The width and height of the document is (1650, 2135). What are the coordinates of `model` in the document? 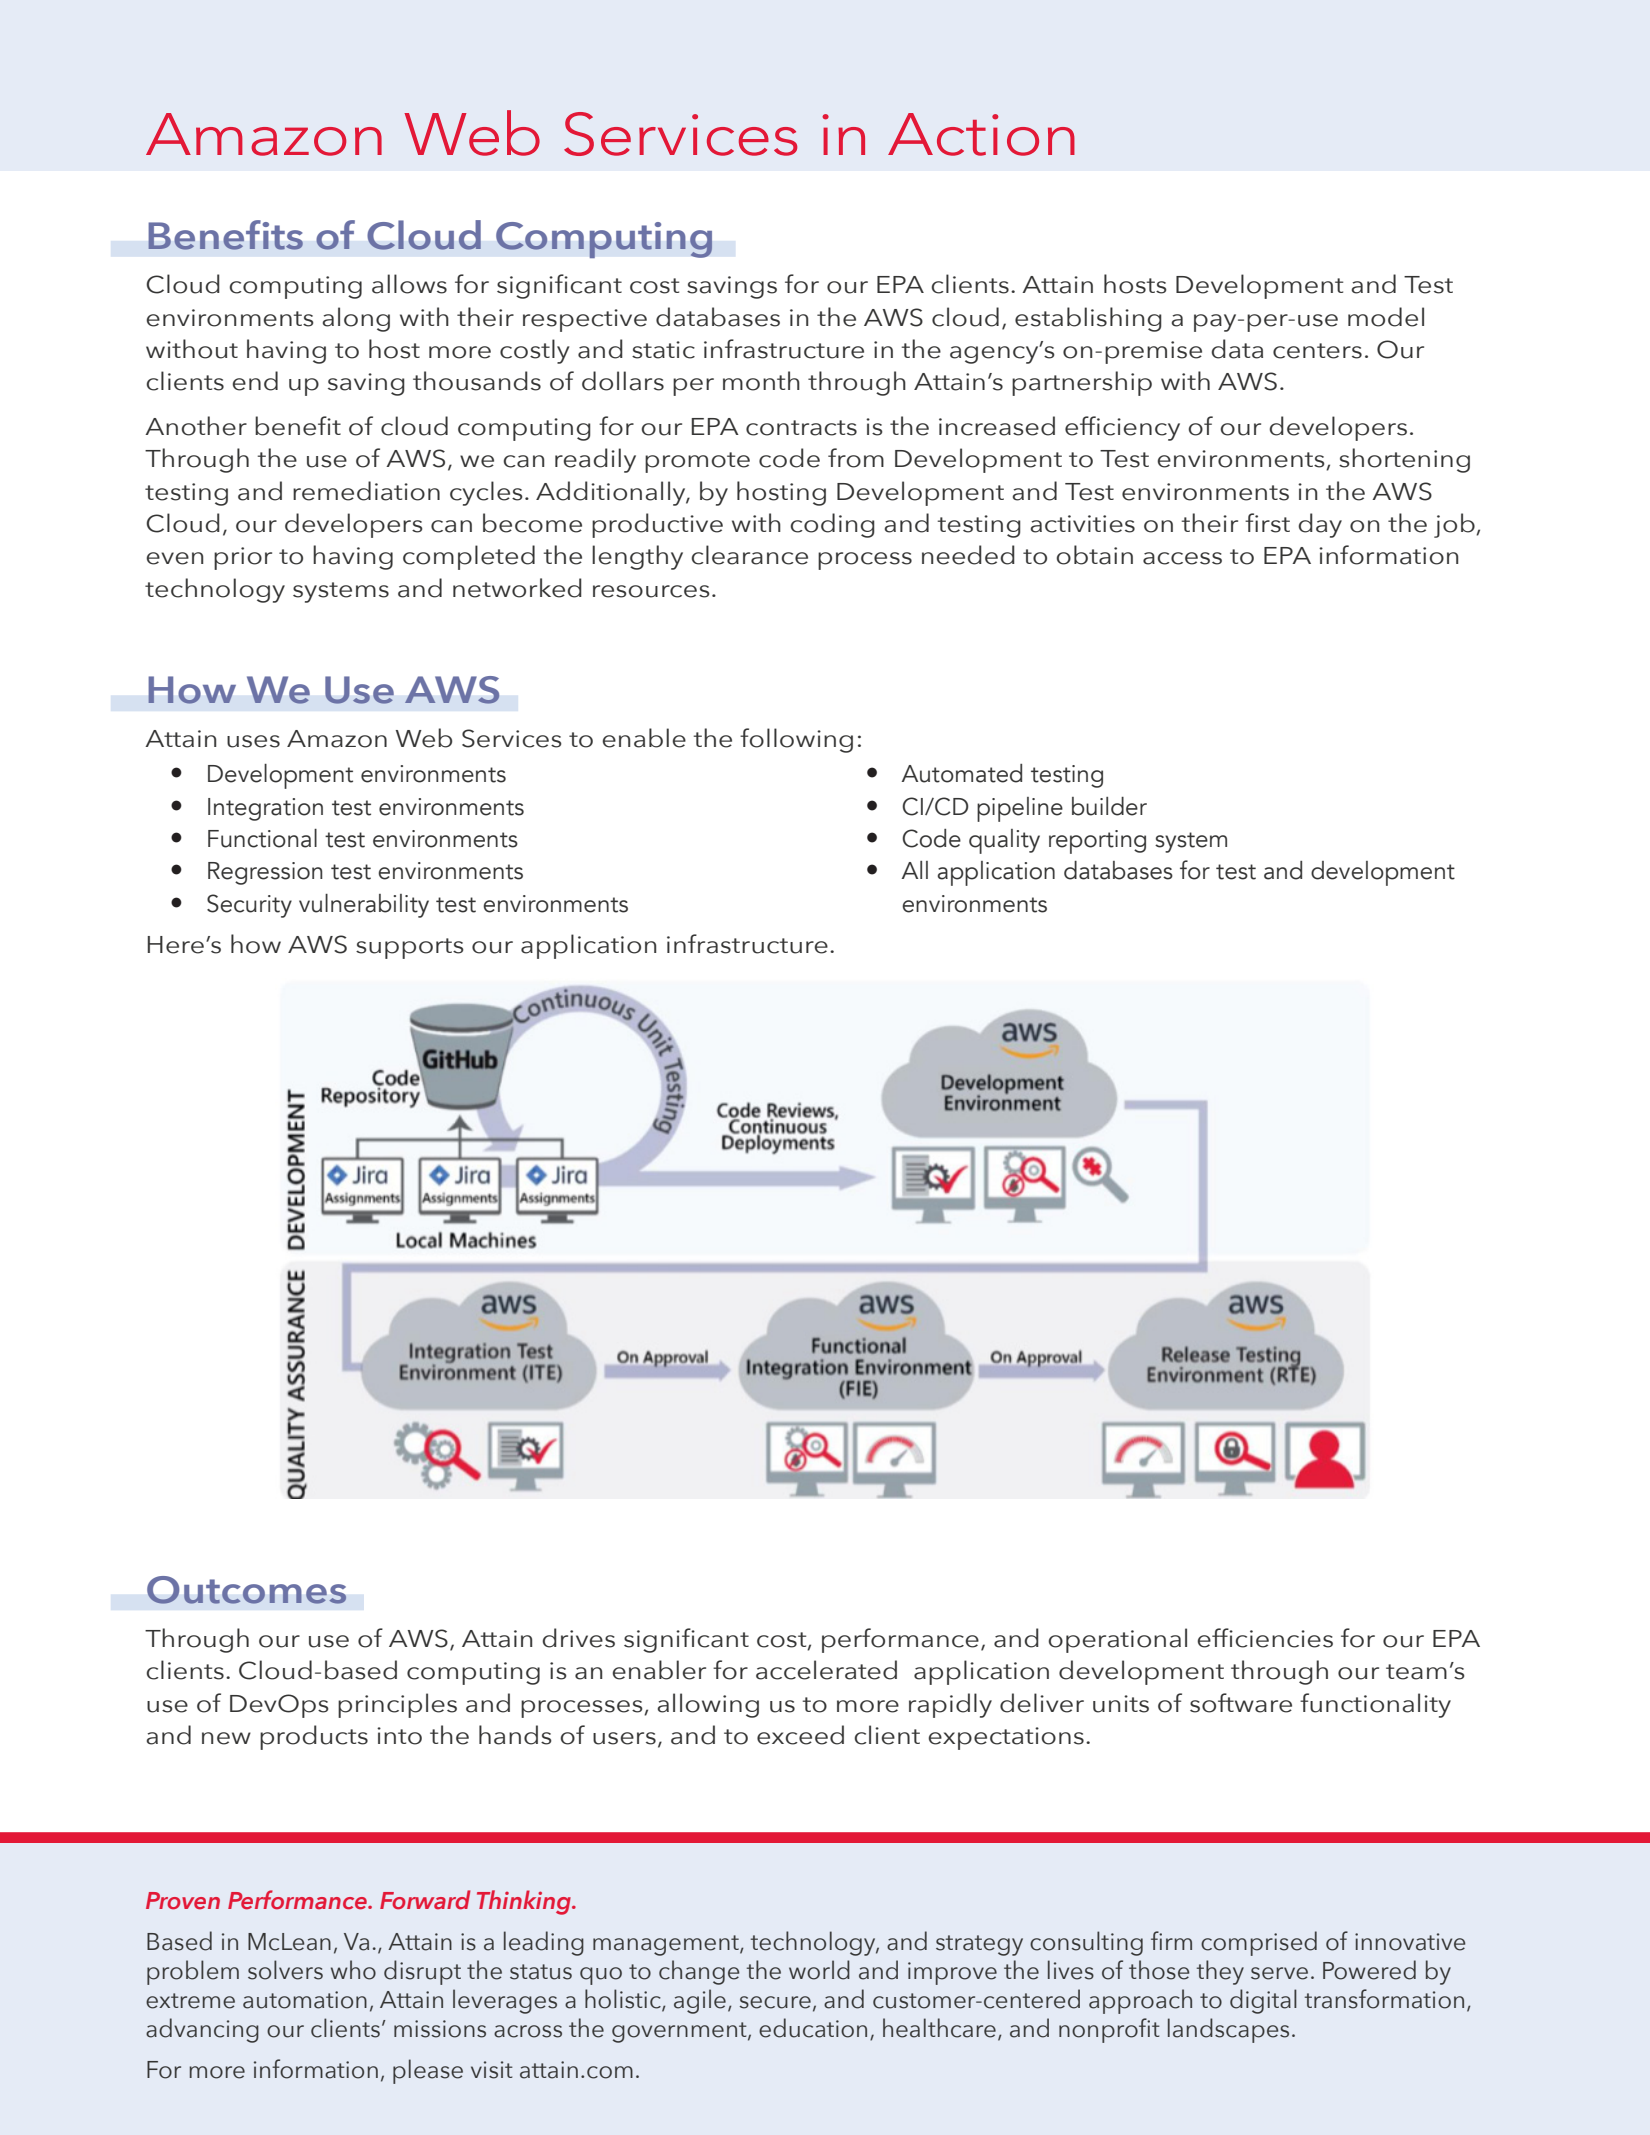 It's located at (1386, 317).
